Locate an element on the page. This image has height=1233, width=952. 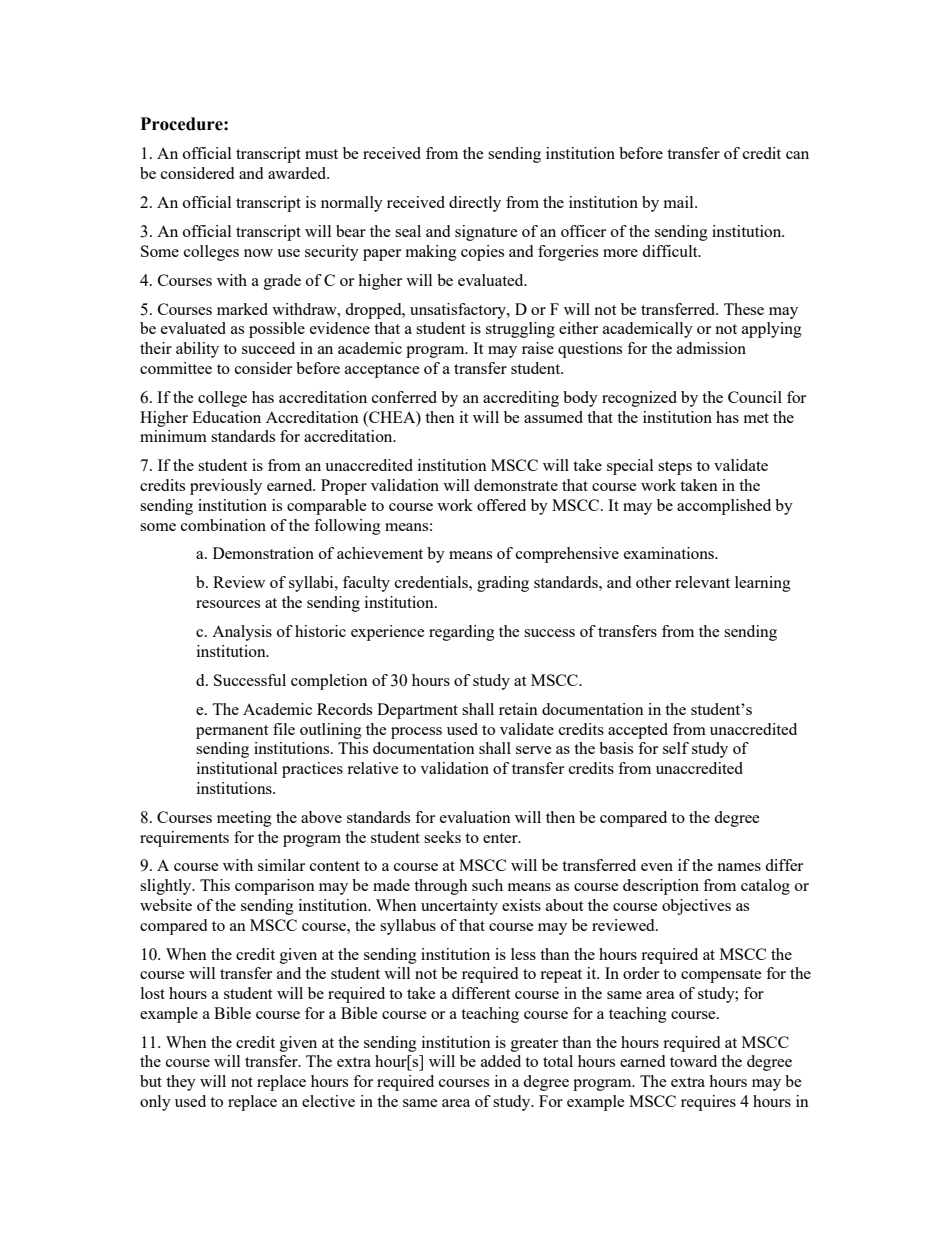
they is located at coordinates (181, 1083).
